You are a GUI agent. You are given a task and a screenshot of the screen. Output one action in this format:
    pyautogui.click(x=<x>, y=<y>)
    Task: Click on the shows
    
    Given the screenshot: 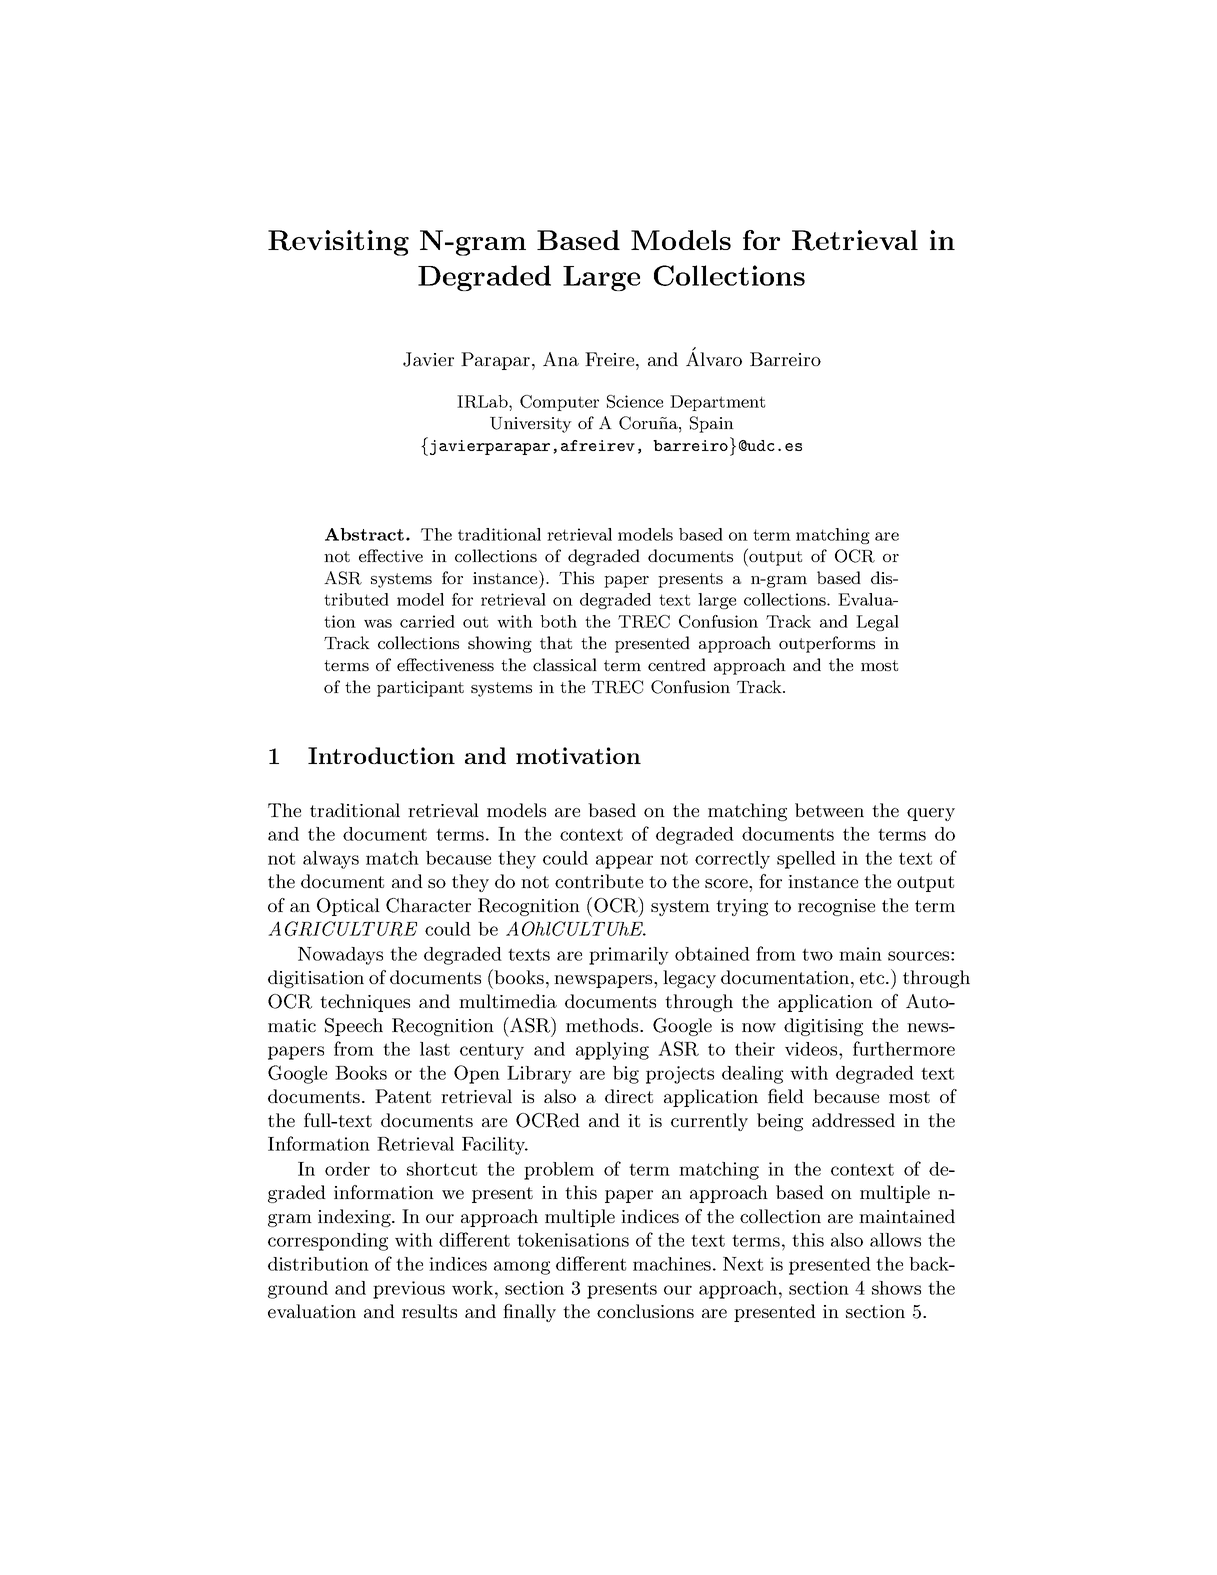 What is the action you would take?
    pyautogui.click(x=896, y=1288)
